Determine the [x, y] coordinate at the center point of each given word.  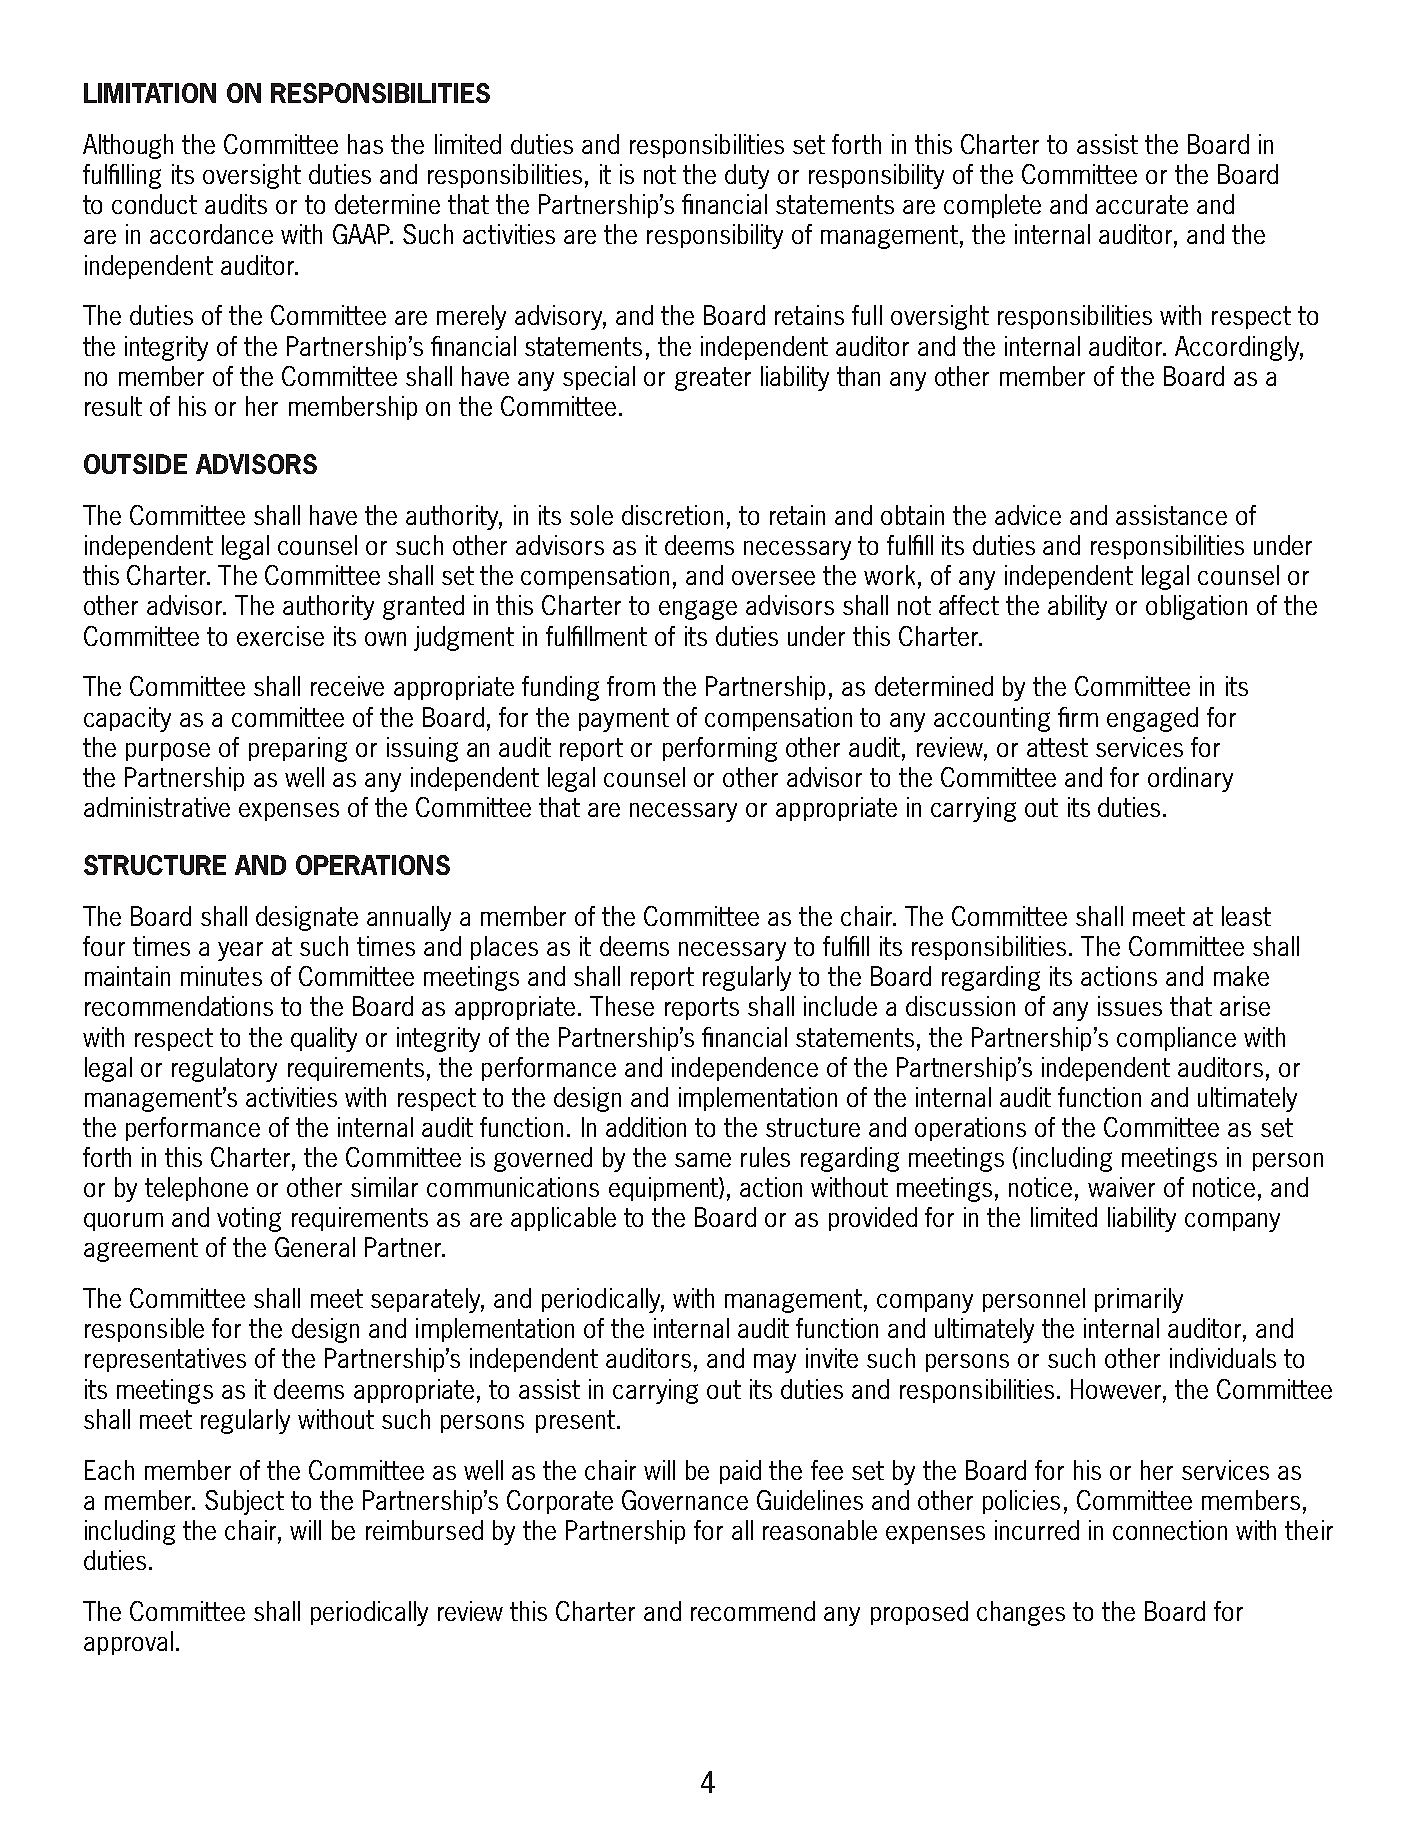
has [365, 144]
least [1246, 916]
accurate [1142, 204]
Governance [685, 1500]
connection [1170, 1530]
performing [720, 749]
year [240, 951]
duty [747, 176]
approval [128, 1643]
